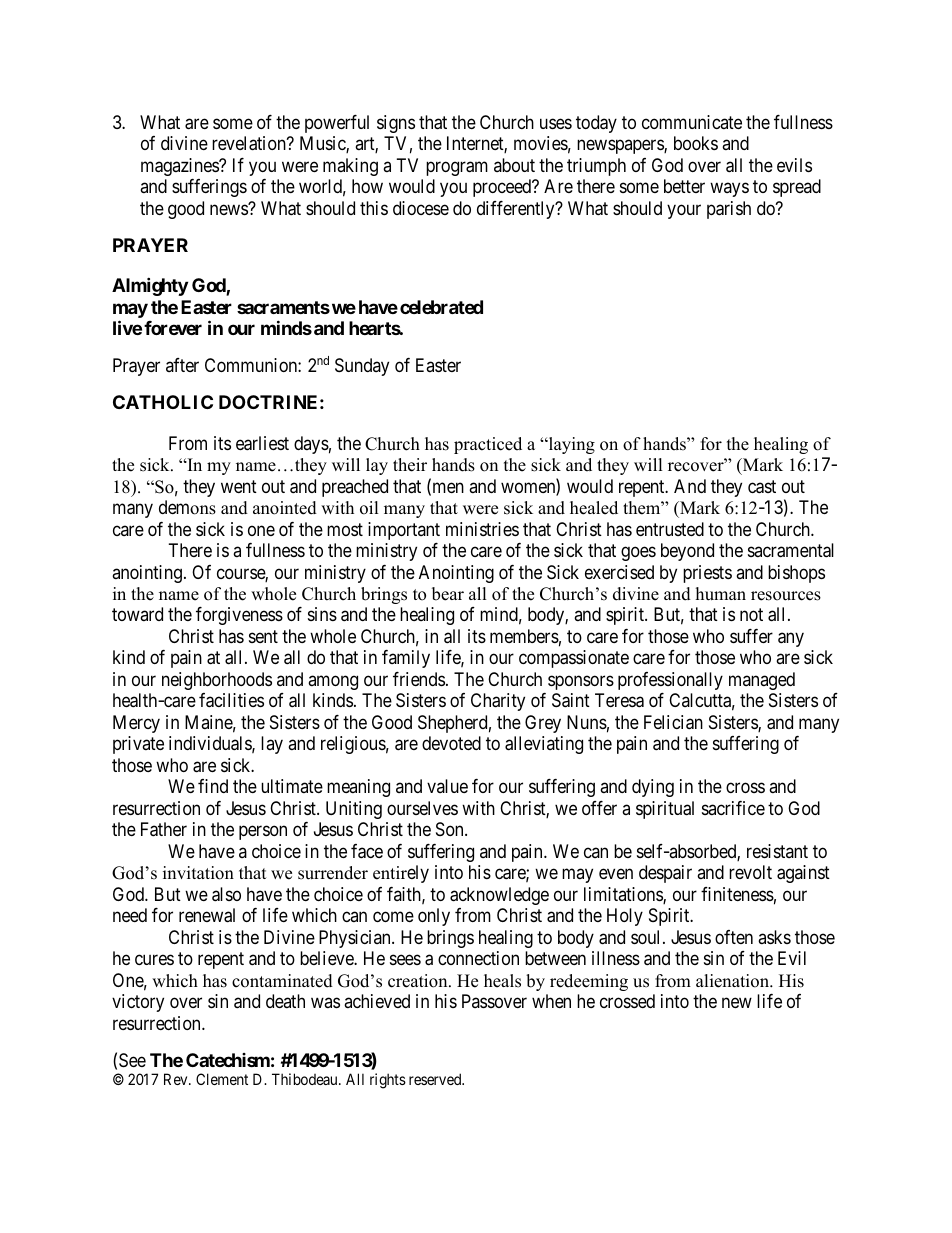 Image resolution: width=952 pixels, height=1233 pixels. I want to click on magazines, so click(180, 167).
